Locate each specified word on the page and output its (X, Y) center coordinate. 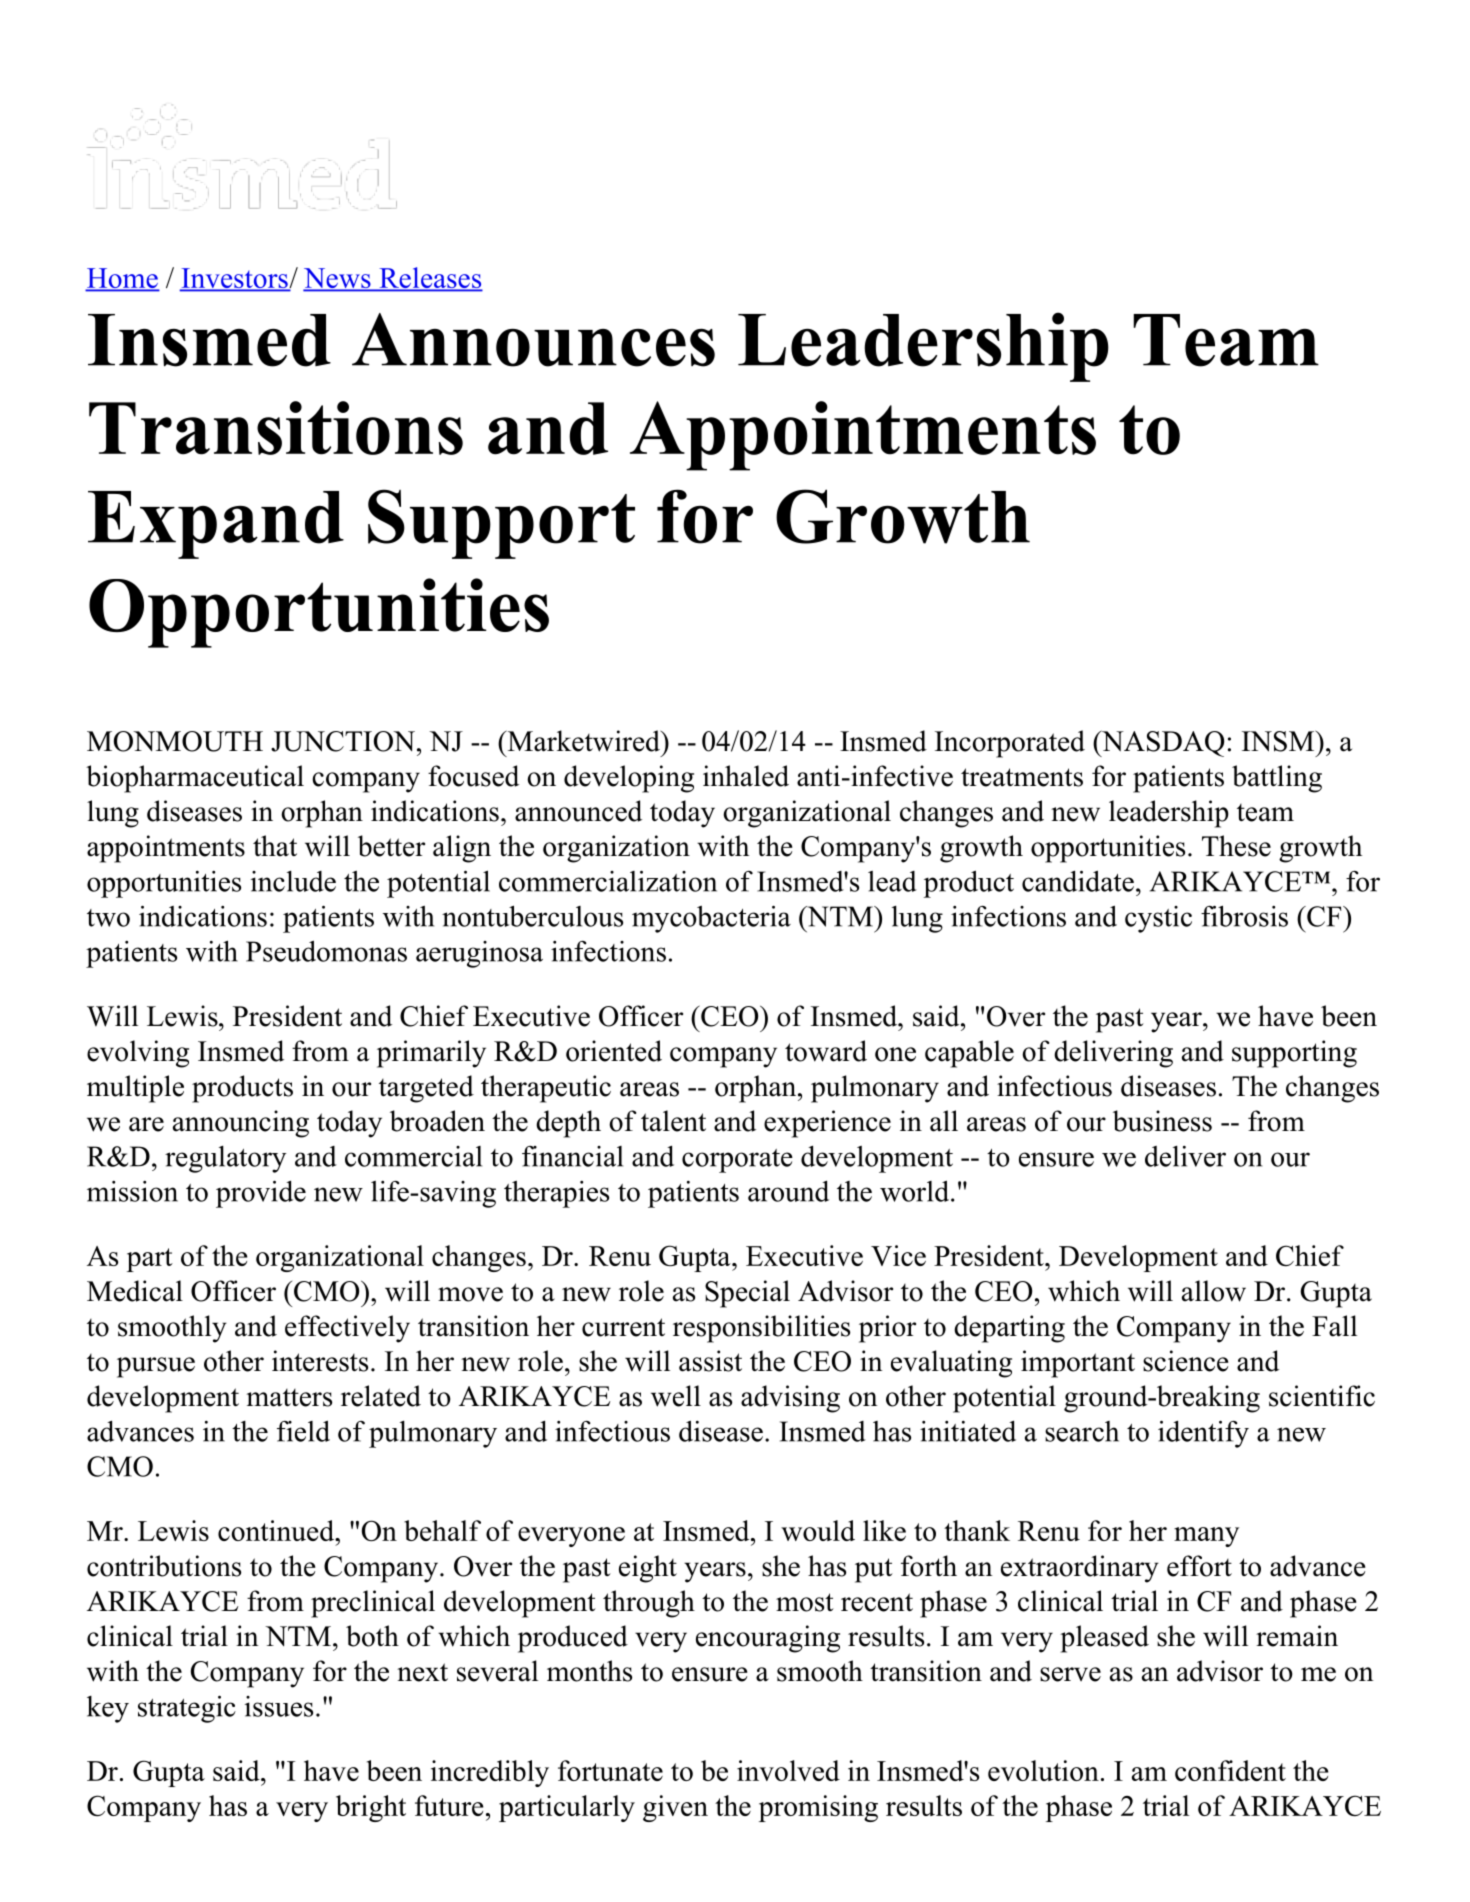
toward (826, 1051)
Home (122, 279)
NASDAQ (1162, 743)
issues (279, 1706)
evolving (138, 1054)
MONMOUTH (175, 741)
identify (1203, 1434)
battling (1277, 779)
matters (289, 1398)
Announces (533, 340)
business (1162, 1121)
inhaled (746, 776)
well (676, 1396)
